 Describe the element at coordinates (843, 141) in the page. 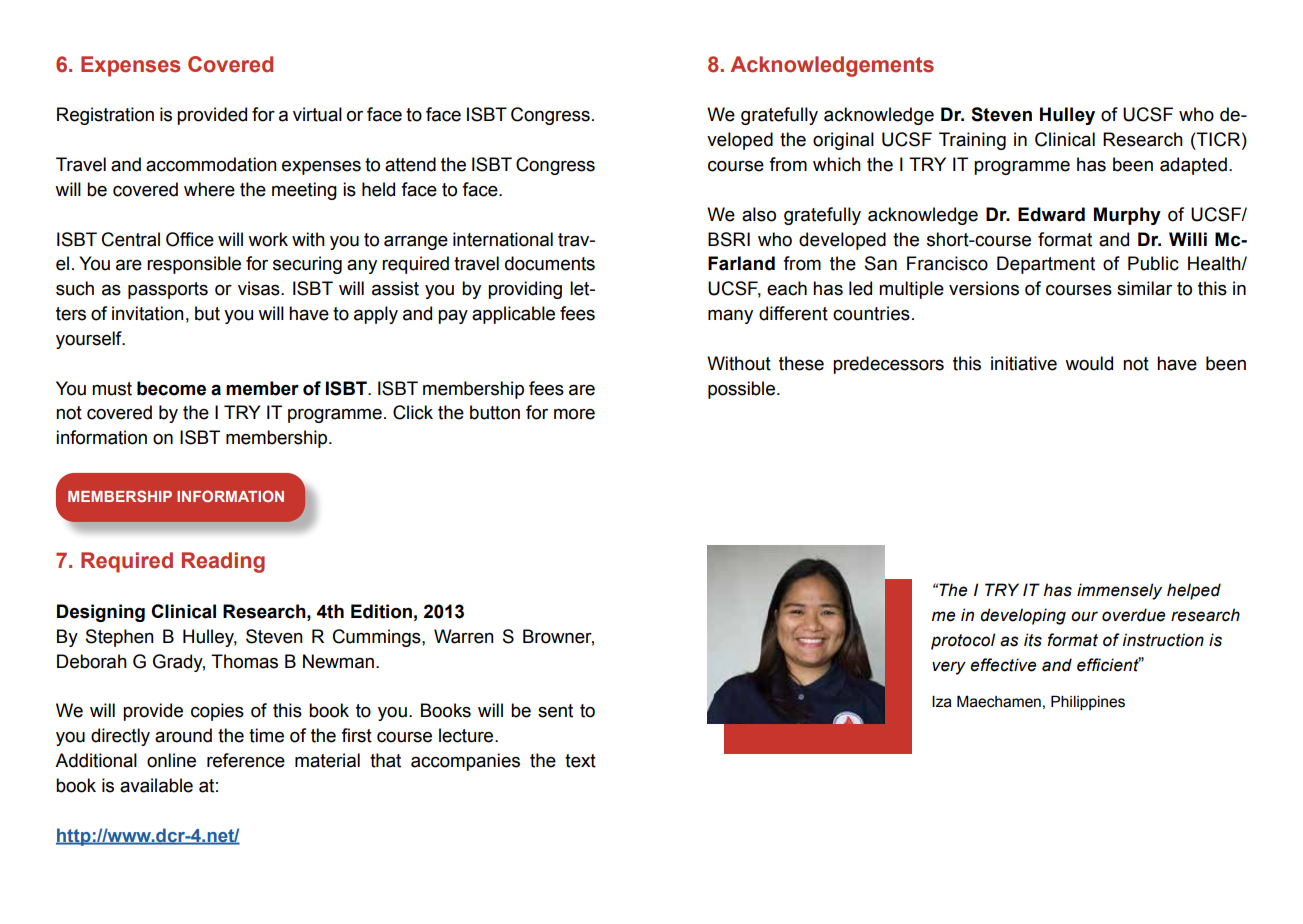

I see `original` at that location.
